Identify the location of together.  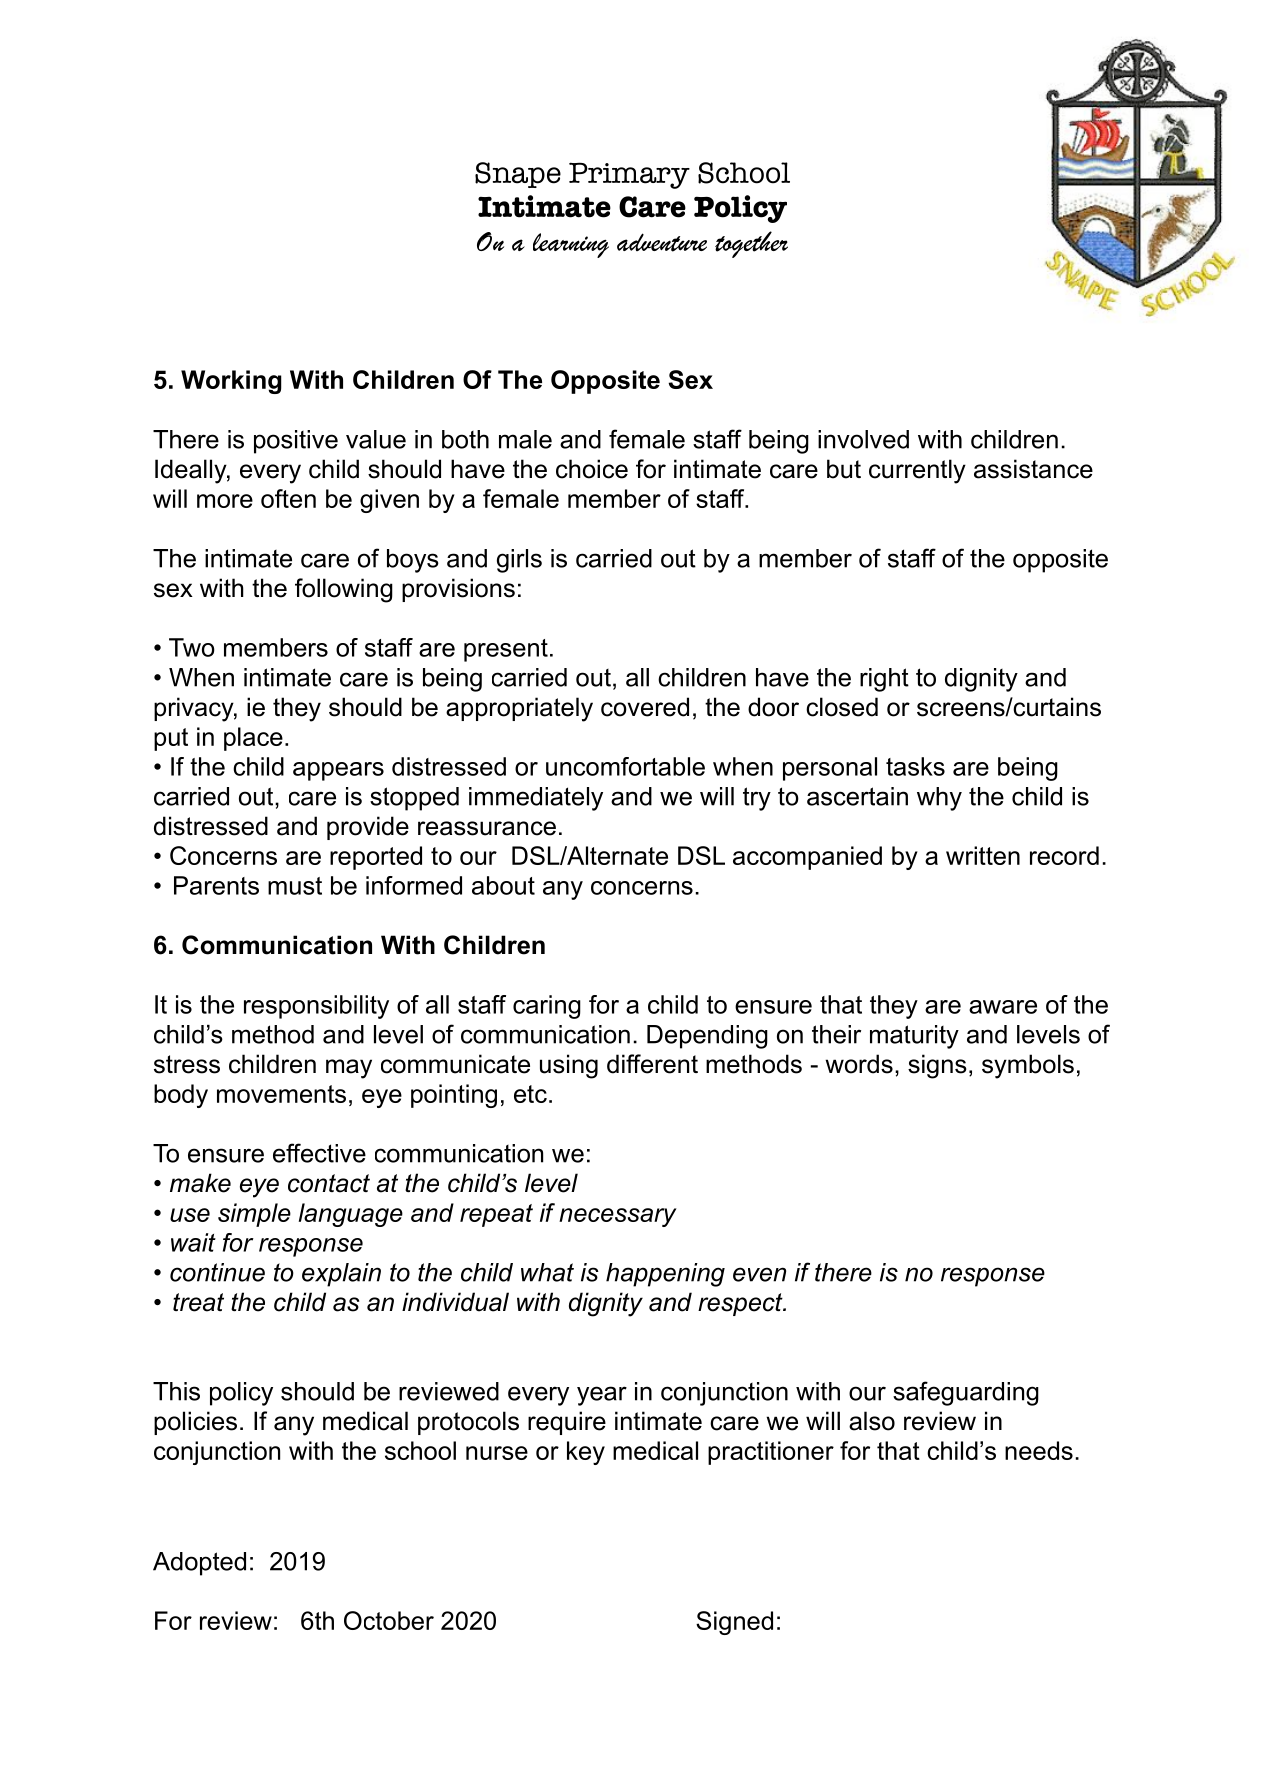
(751, 244).
